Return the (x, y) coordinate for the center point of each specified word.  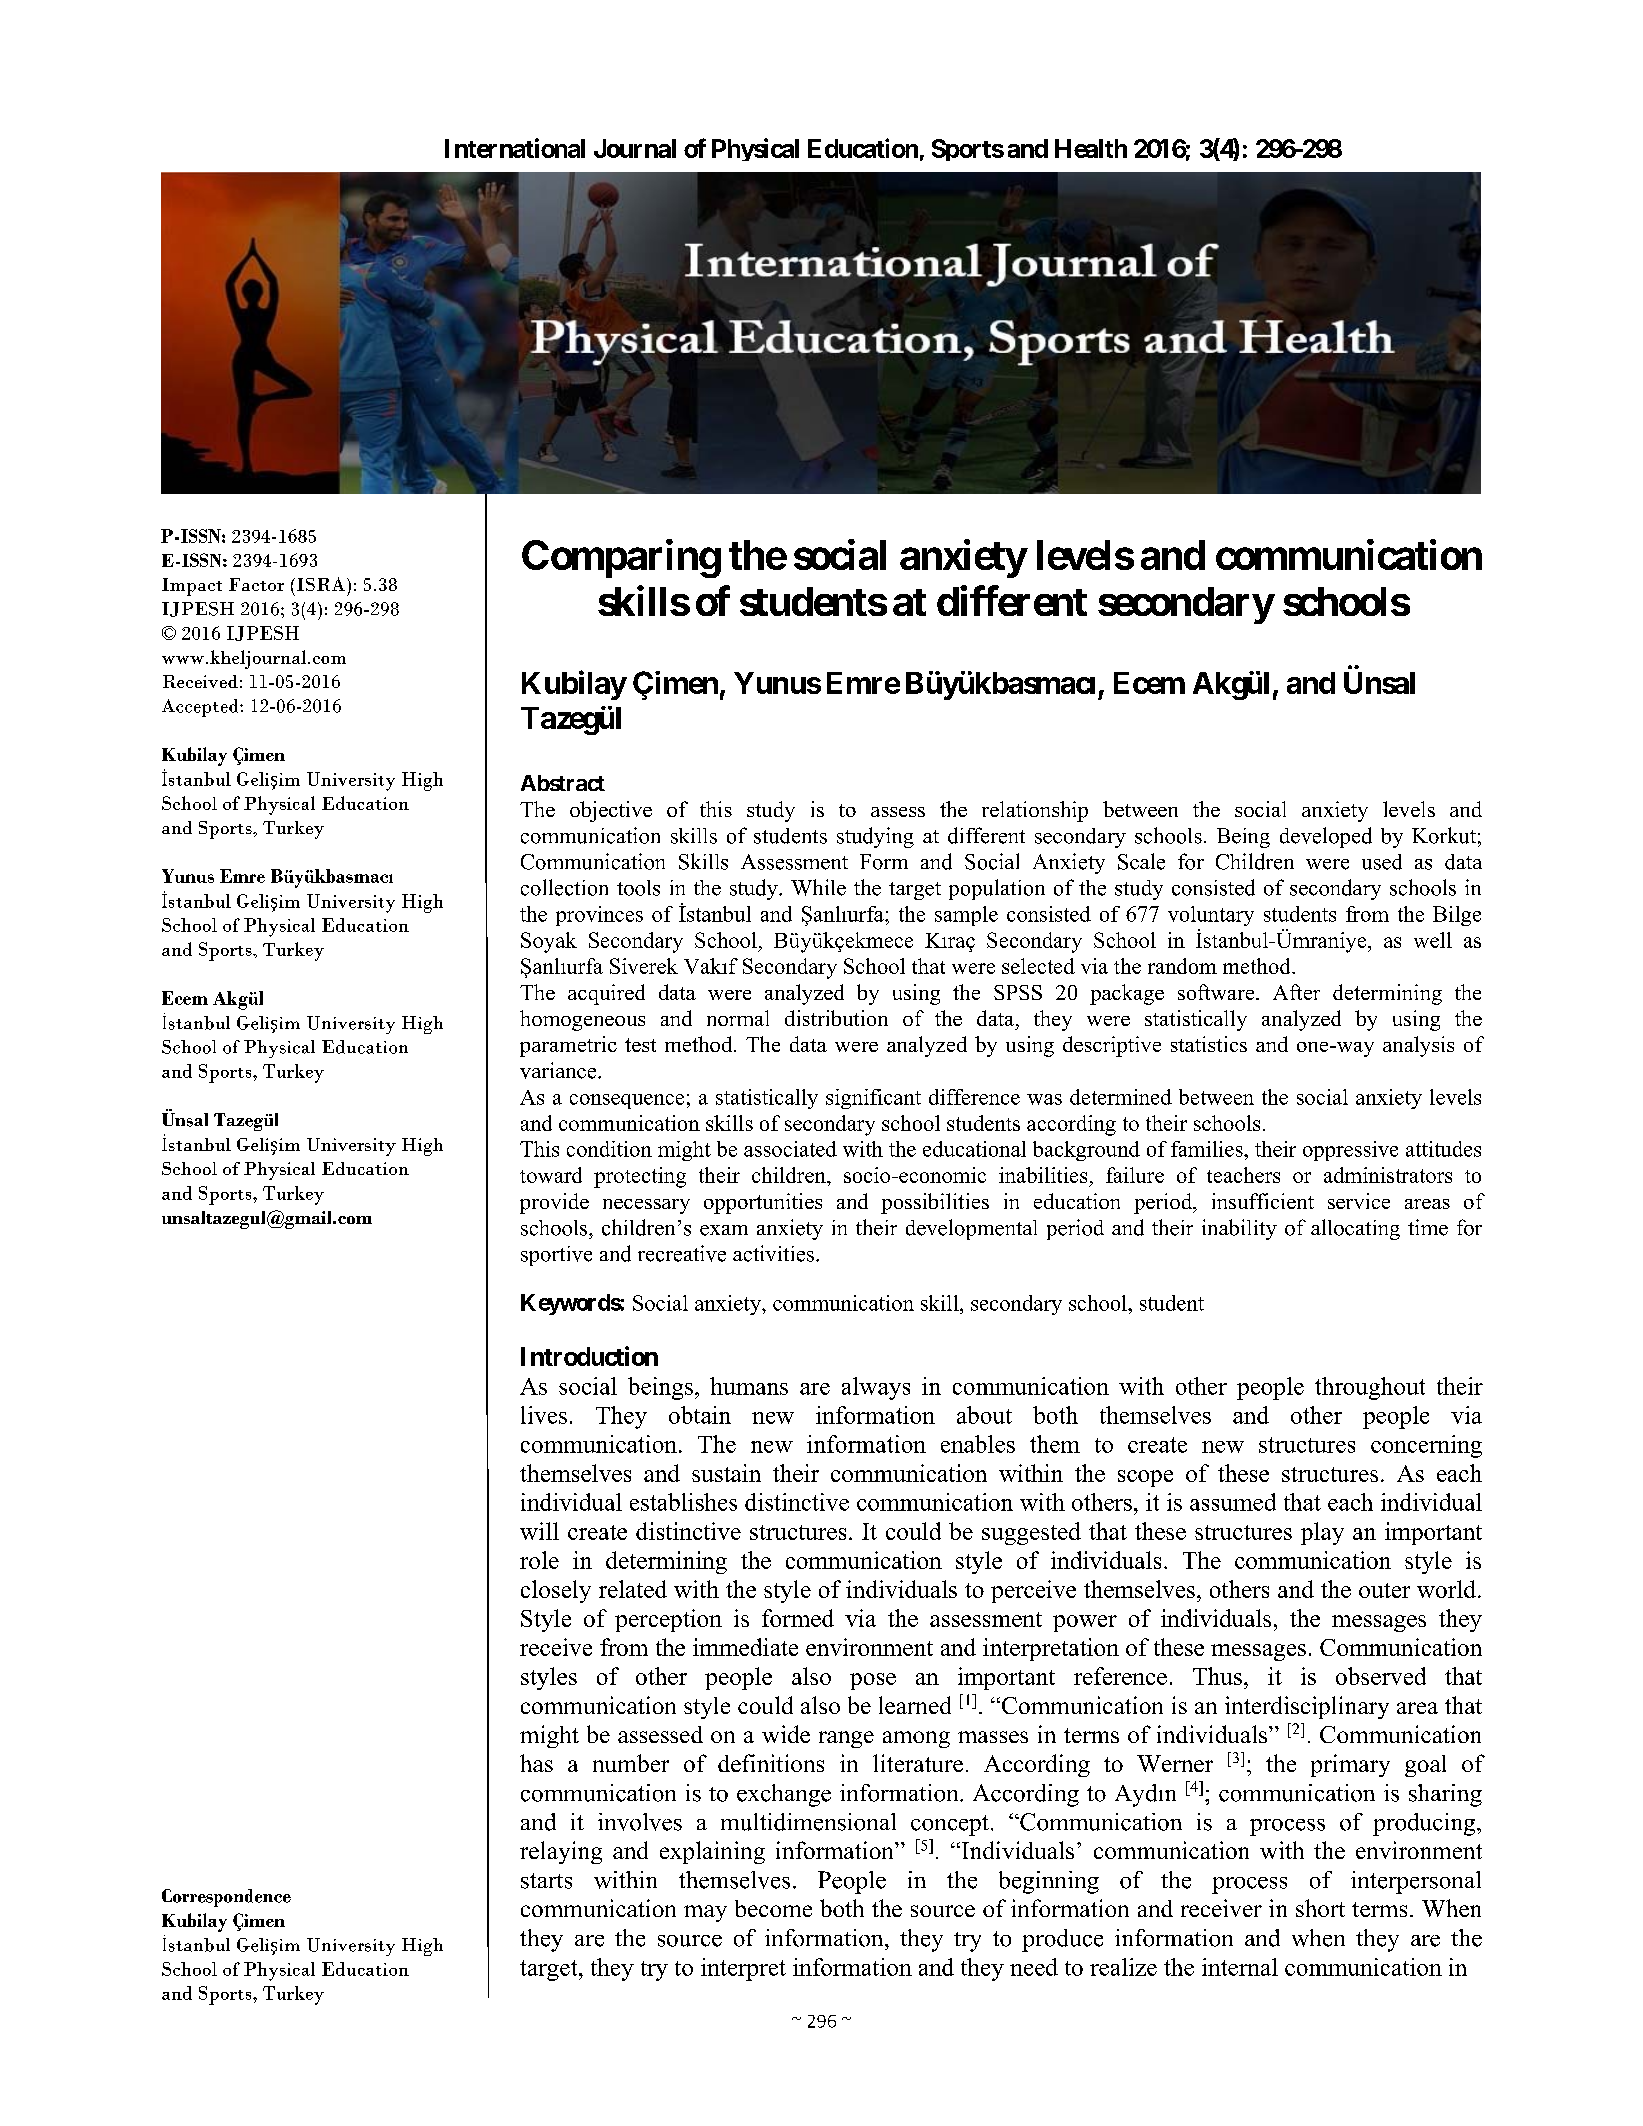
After (1296, 992)
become (773, 1908)
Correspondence (226, 1898)
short (1320, 1908)
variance (559, 1070)
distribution (836, 1018)
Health (1091, 148)
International (515, 148)
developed (1326, 837)
